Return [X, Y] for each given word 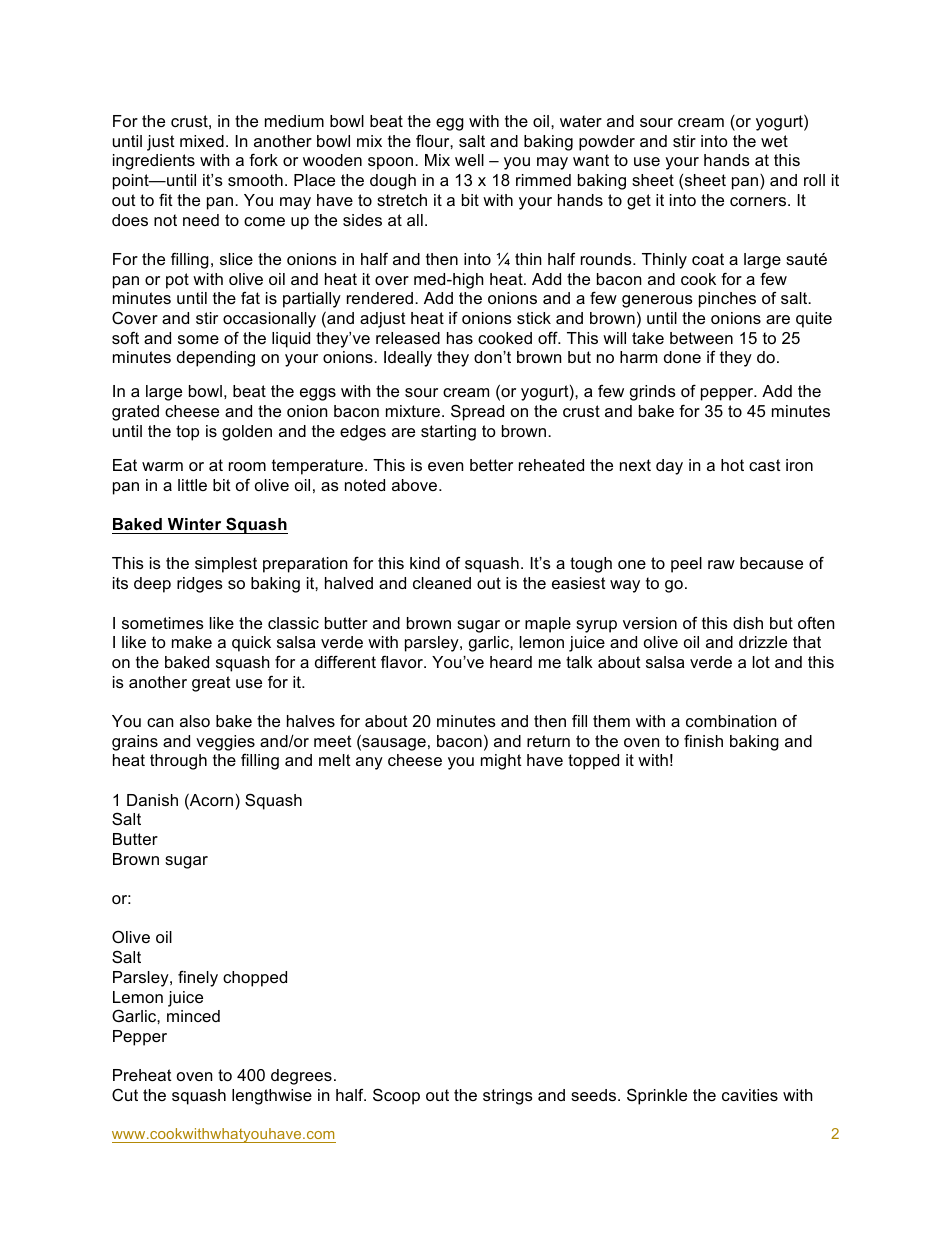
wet [774, 141]
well [469, 160]
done [682, 357]
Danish [152, 800]
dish [748, 623]
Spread [477, 412]
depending [216, 359]
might [501, 762]
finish [703, 740]
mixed [202, 141]
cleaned [442, 583]
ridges [200, 585]
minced [193, 1016]
